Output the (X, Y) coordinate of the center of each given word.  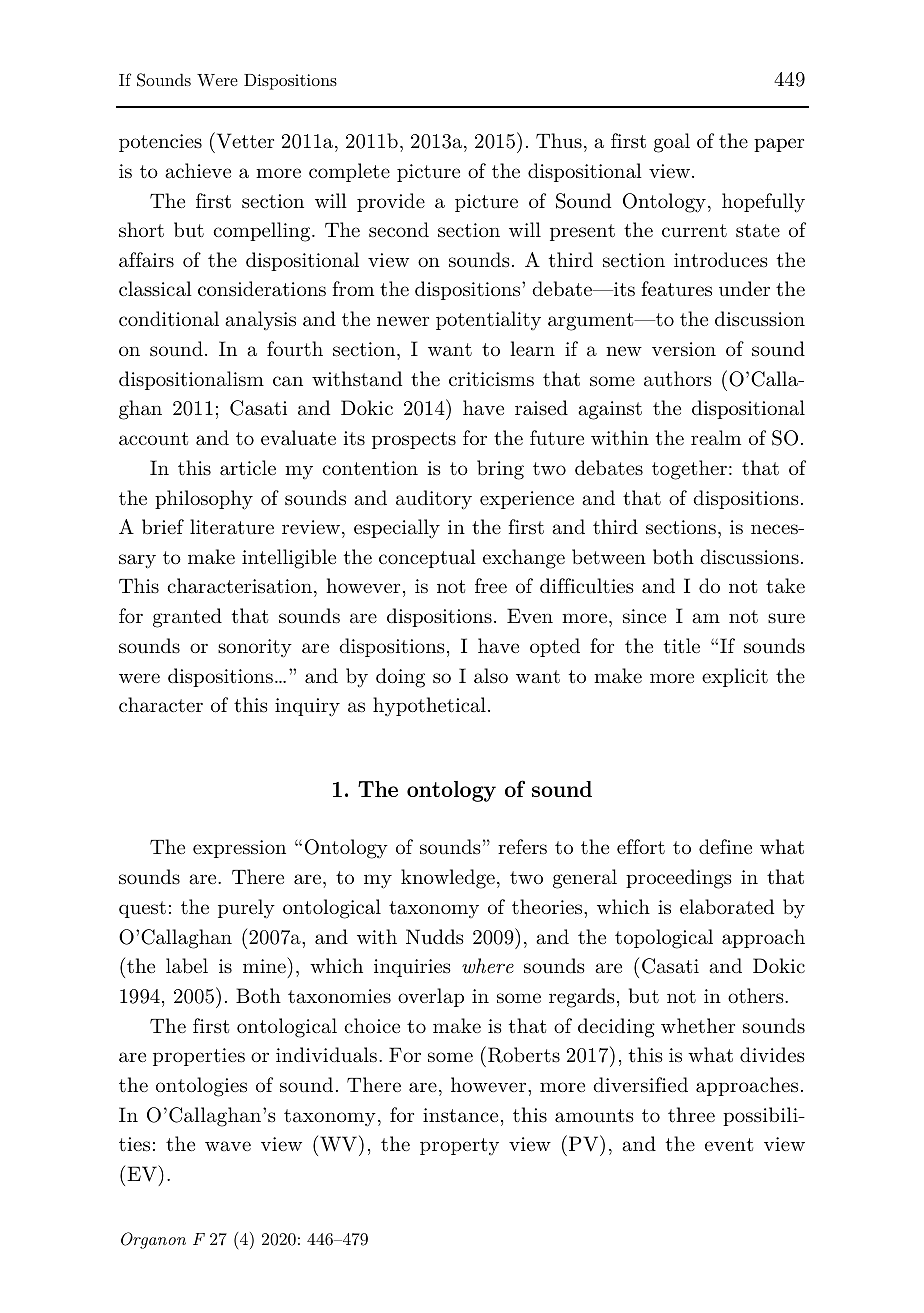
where (488, 966)
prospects (414, 440)
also (491, 676)
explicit (735, 677)
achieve (198, 170)
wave (228, 1146)
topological (664, 939)
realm (716, 437)
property (459, 1146)
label (187, 966)
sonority (255, 648)
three (691, 1115)
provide (391, 202)
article (248, 468)
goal (672, 143)
